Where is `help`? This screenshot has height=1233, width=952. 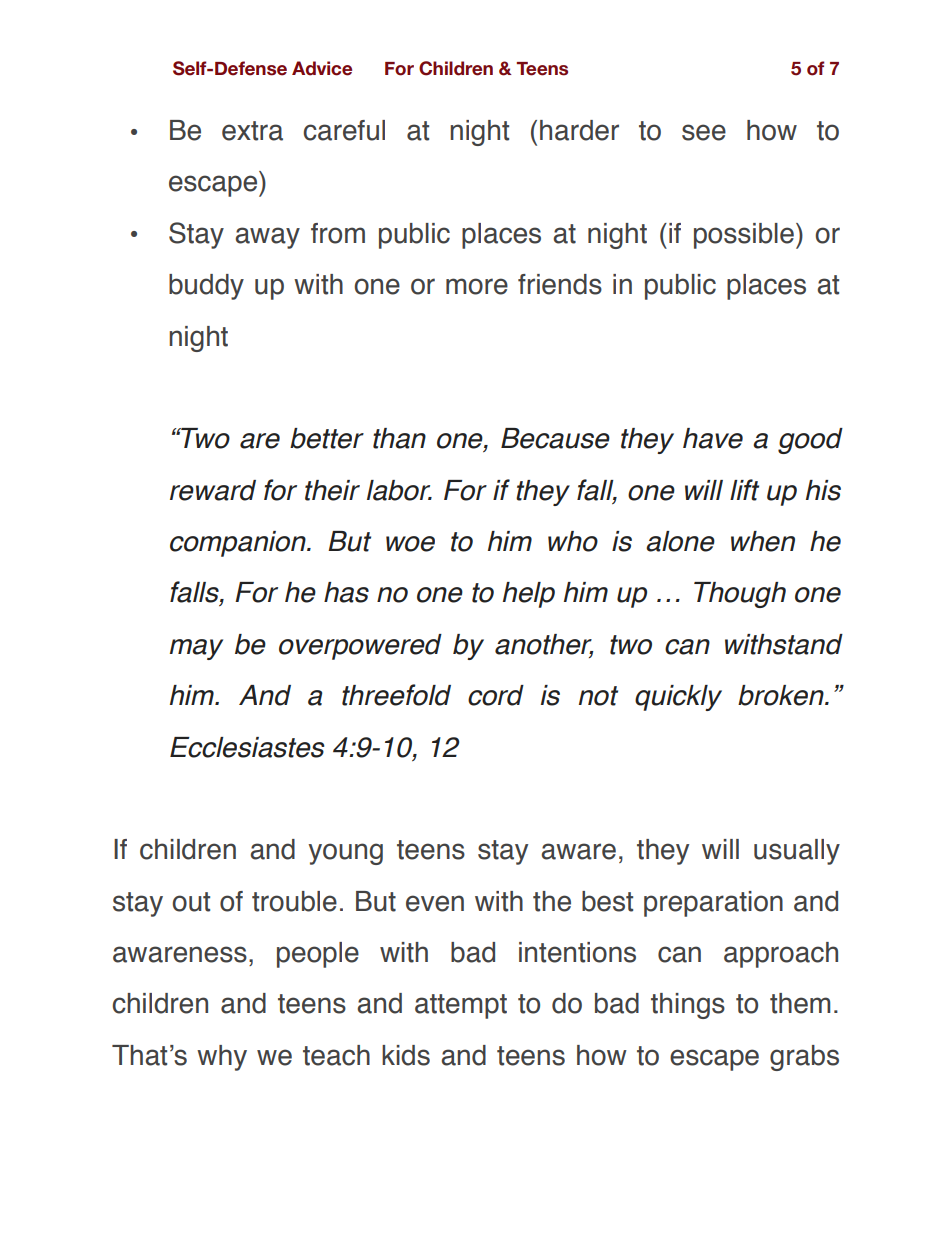 help is located at coordinates (529, 595).
